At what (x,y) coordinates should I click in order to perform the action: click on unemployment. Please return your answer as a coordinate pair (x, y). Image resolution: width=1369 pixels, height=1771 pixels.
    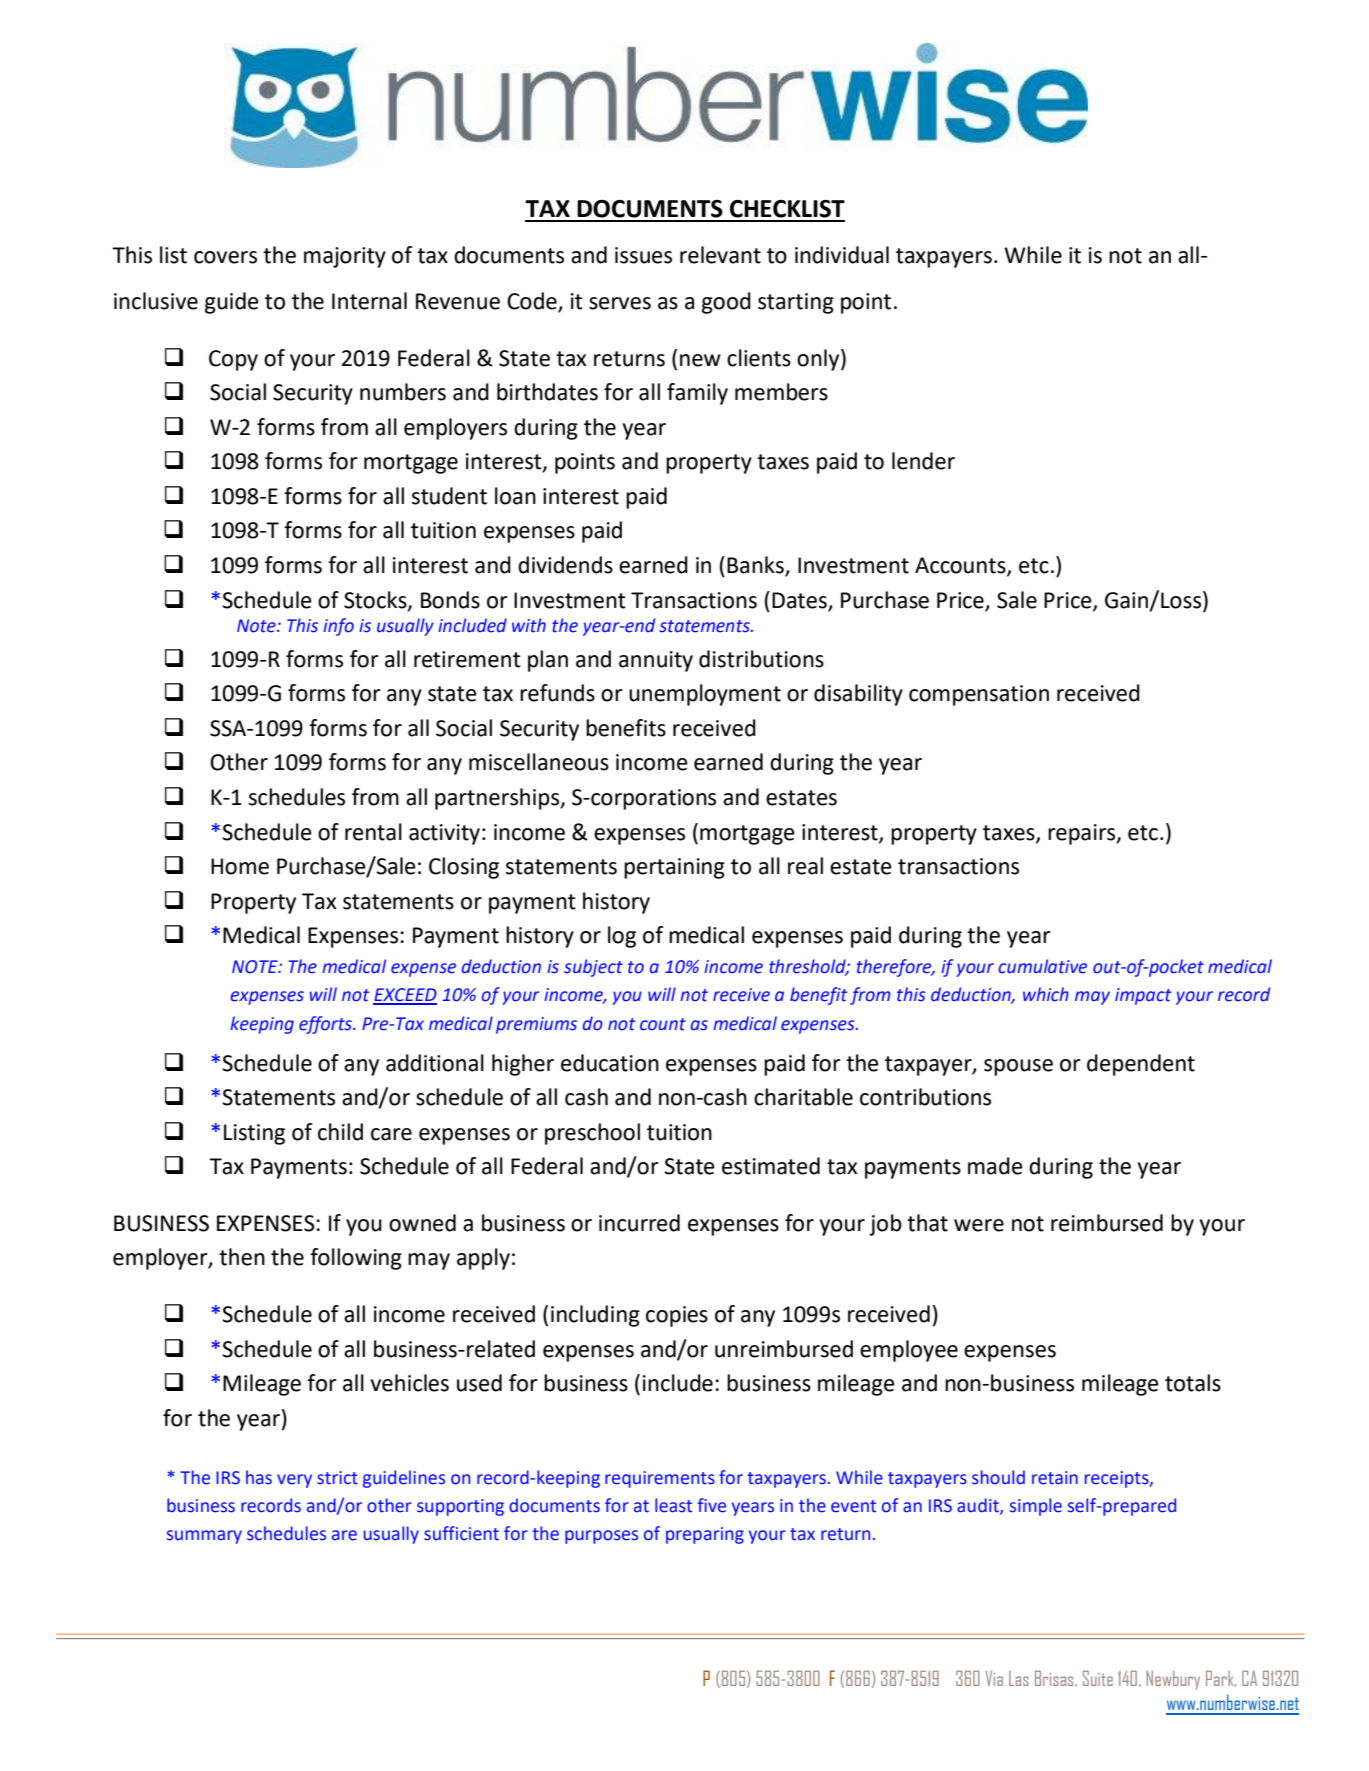
    Looking at the image, I should click on (705, 695).
